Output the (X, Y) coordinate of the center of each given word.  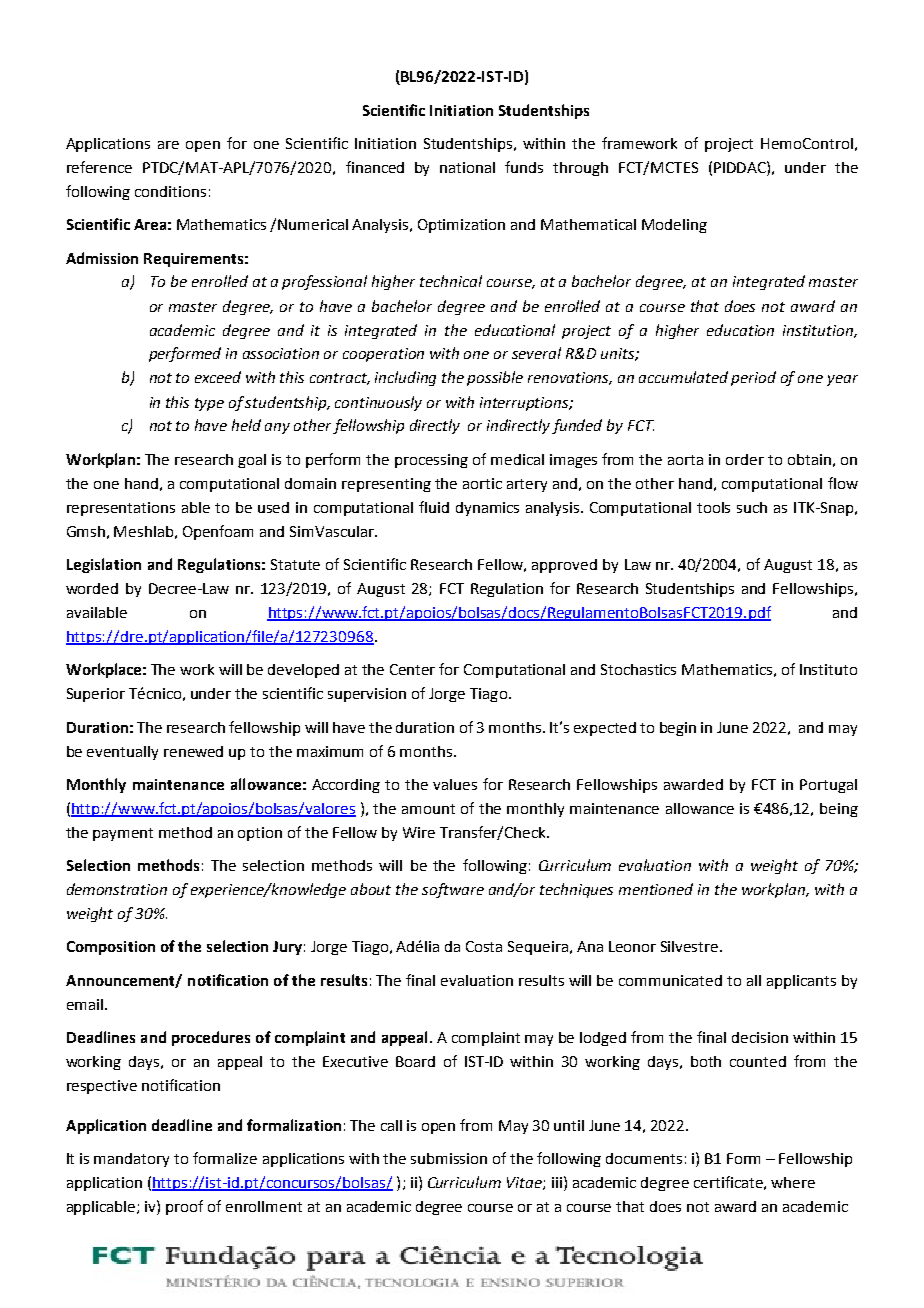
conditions (170, 191)
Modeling (674, 226)
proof (184, 1207)
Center (412, 669)
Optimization (461, 226)
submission (449, 1158)
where (793, 1182)
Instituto (828, 669)
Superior (96, 695)
